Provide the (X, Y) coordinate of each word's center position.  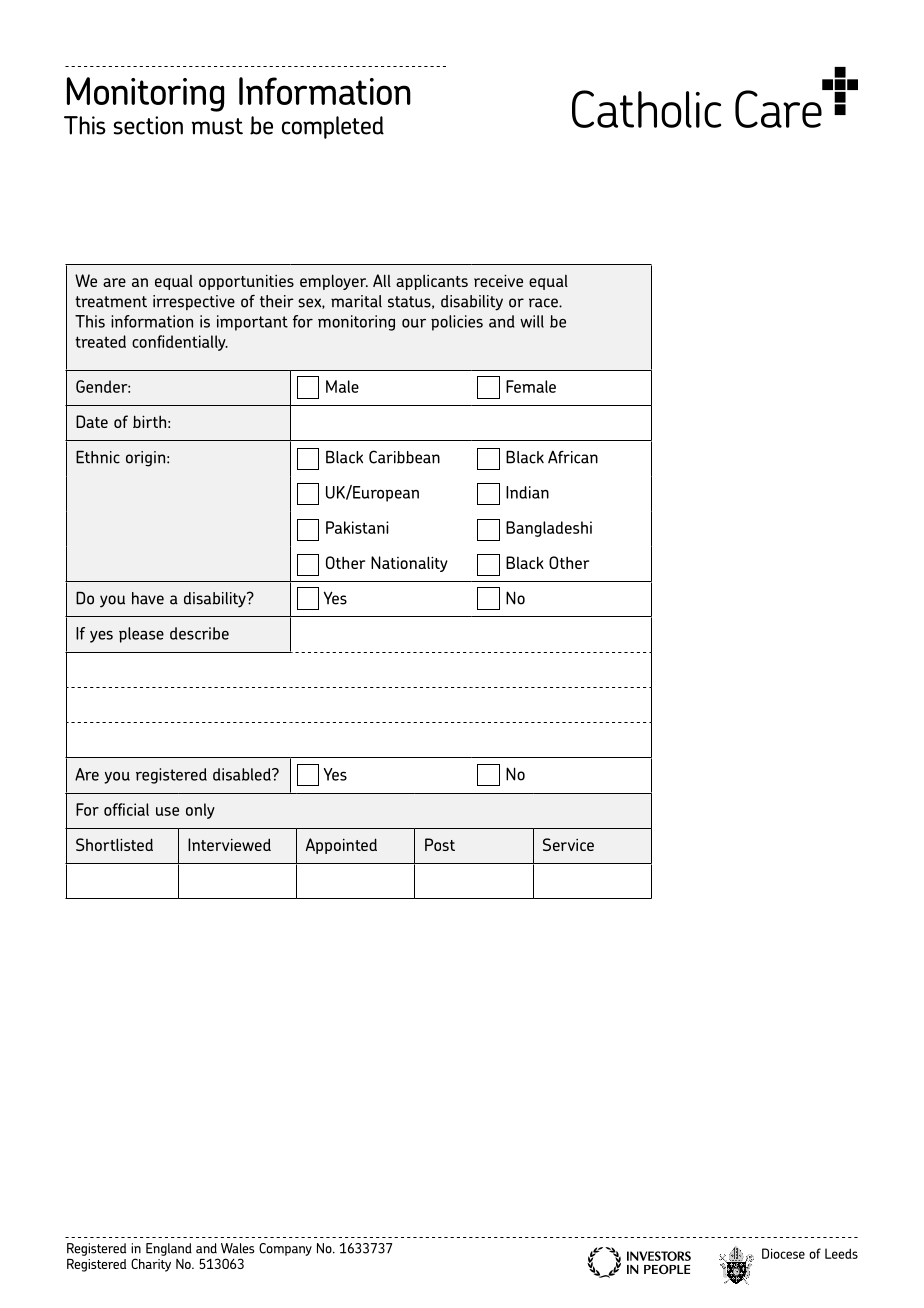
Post (440, 844)
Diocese (783, 1253)
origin (147, 459)
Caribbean (404, 457)
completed (333, 127)
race (544, 303)
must (217, 126)
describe (199, 633)
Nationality (409, 564)
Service (568, 844)
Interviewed (229, 844)
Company (285, 1249)
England (169, 1249)
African (573, 457)
